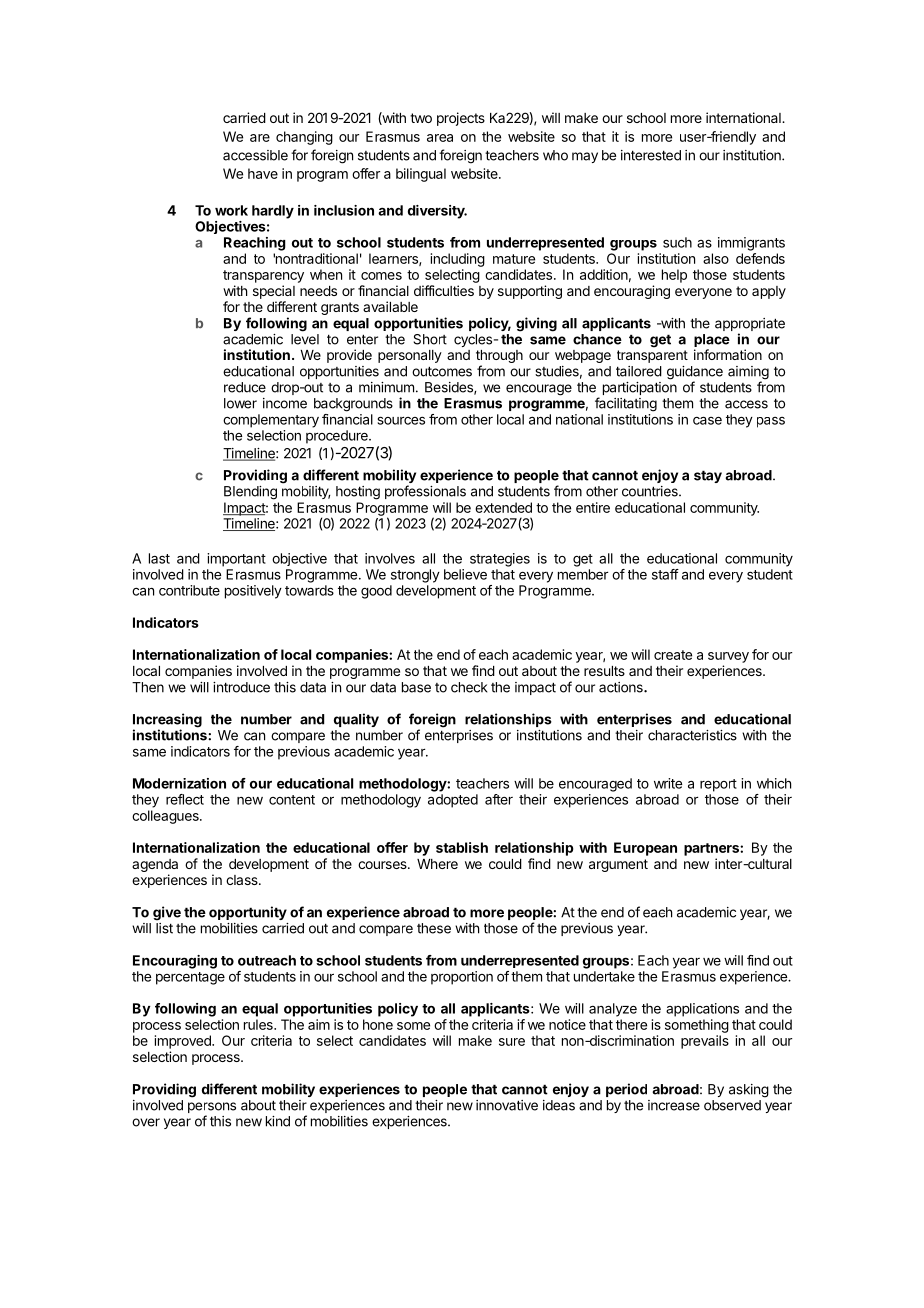  I want to click on area, so click(440, 138).
